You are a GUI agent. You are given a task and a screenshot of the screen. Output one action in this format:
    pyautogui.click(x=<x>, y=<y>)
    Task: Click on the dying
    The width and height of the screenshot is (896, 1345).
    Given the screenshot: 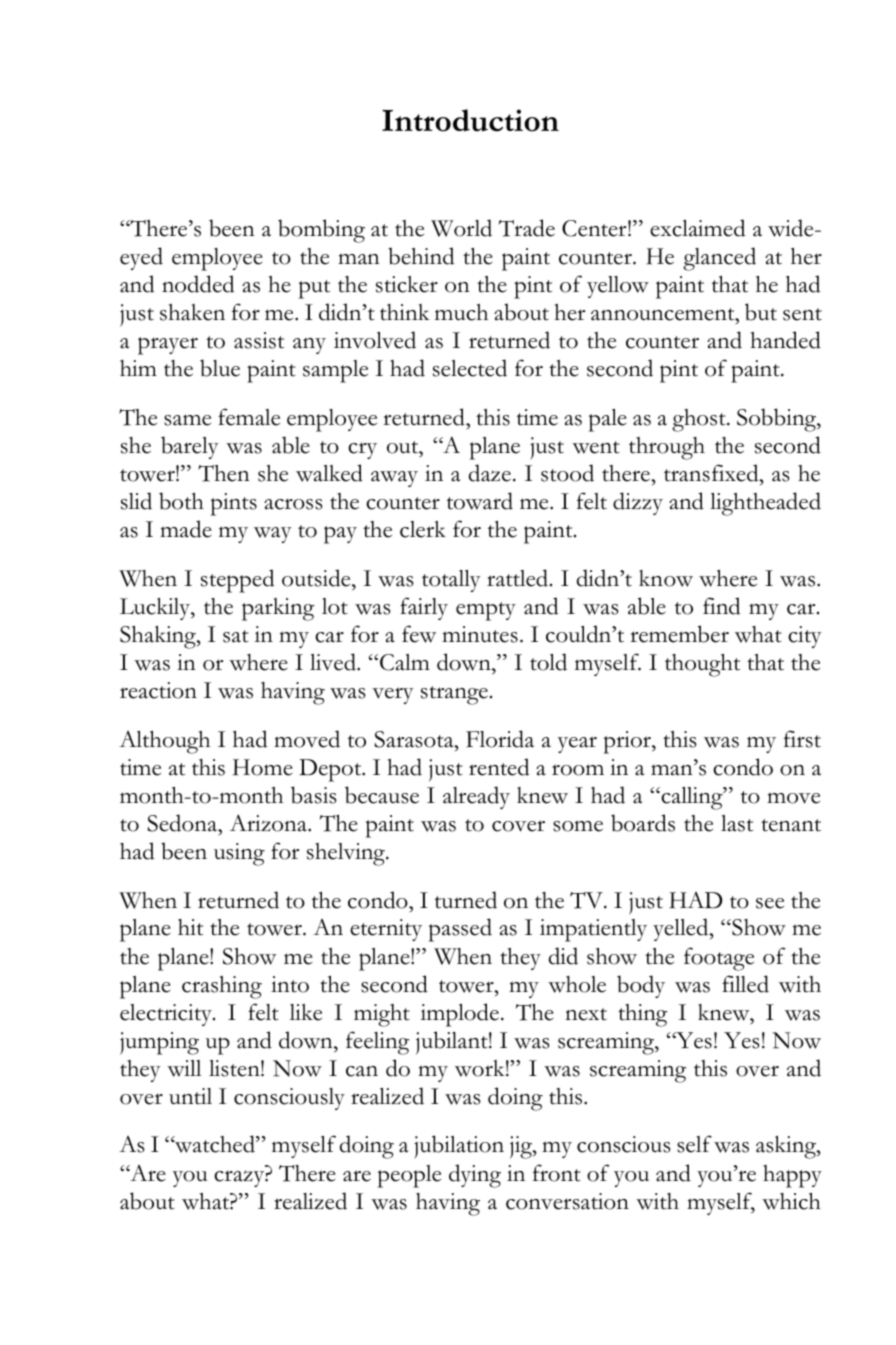 What is the action you would take?
    pyautogui.click(x=475, y=1176)
